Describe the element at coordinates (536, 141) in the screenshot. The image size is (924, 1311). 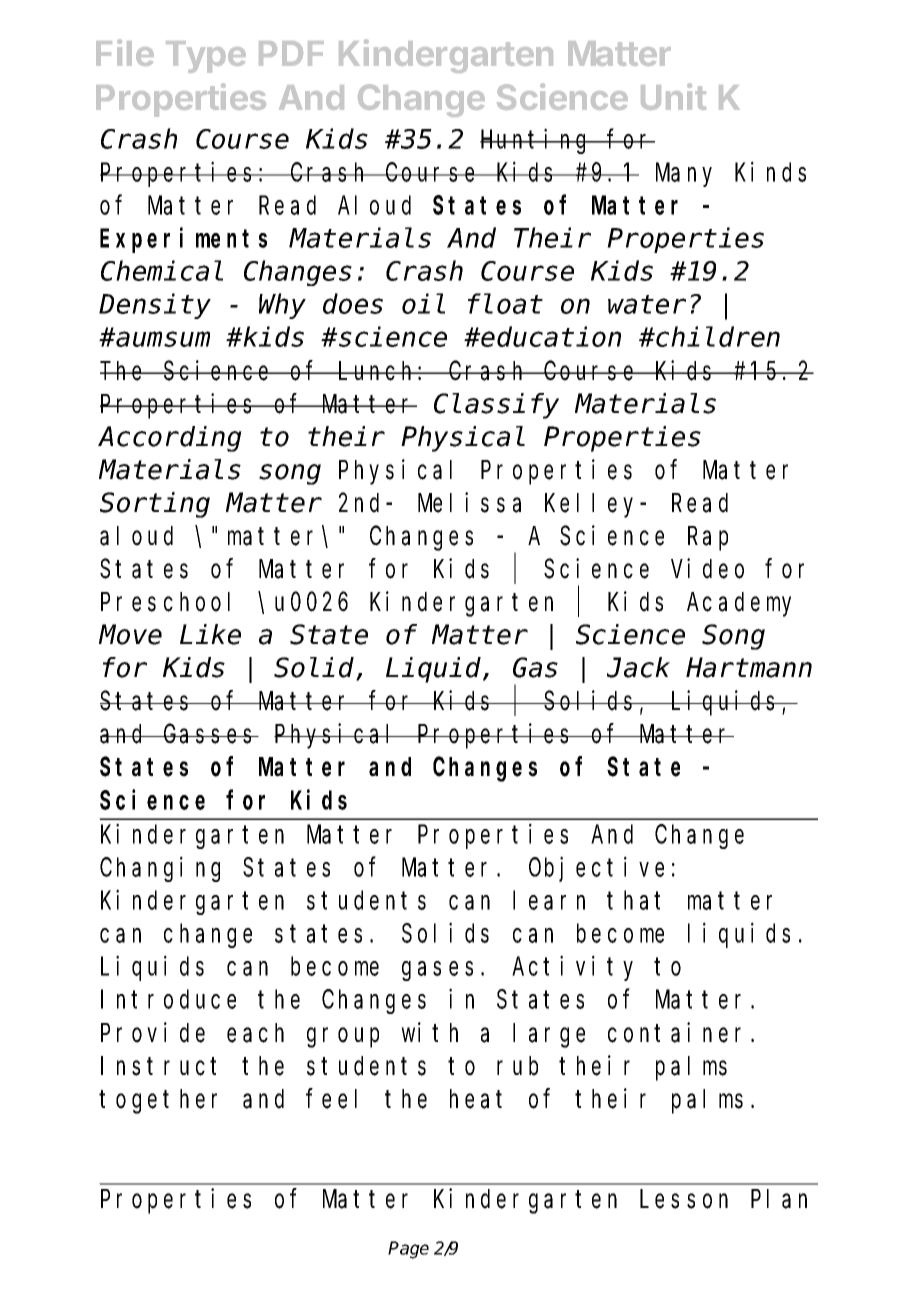
I see `Hunting` at that location.
